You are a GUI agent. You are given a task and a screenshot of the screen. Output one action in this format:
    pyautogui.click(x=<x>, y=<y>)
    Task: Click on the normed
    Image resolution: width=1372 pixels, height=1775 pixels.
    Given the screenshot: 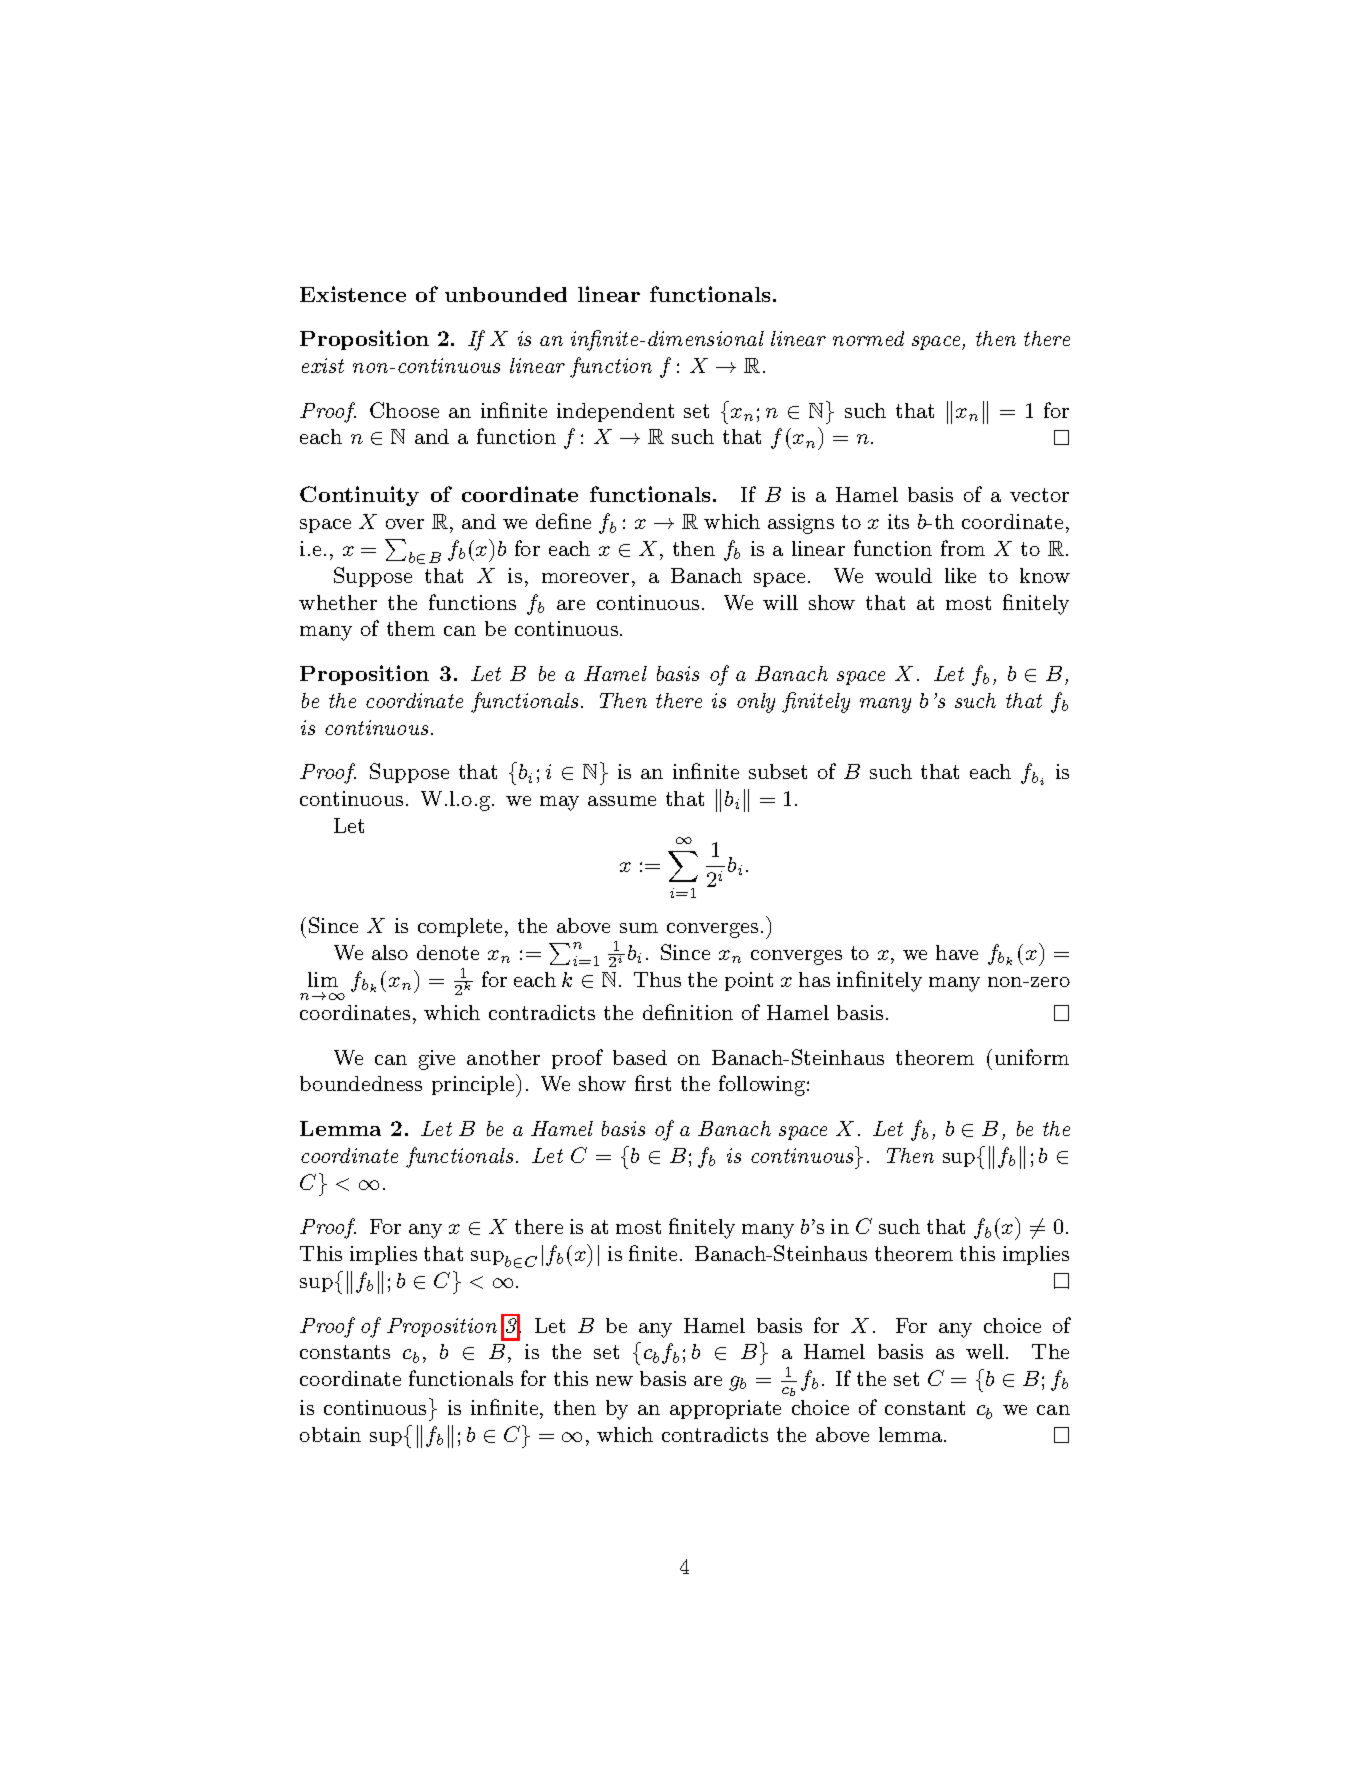 What is the action you would take?
    pyautogui.click(x=868, y=338)
